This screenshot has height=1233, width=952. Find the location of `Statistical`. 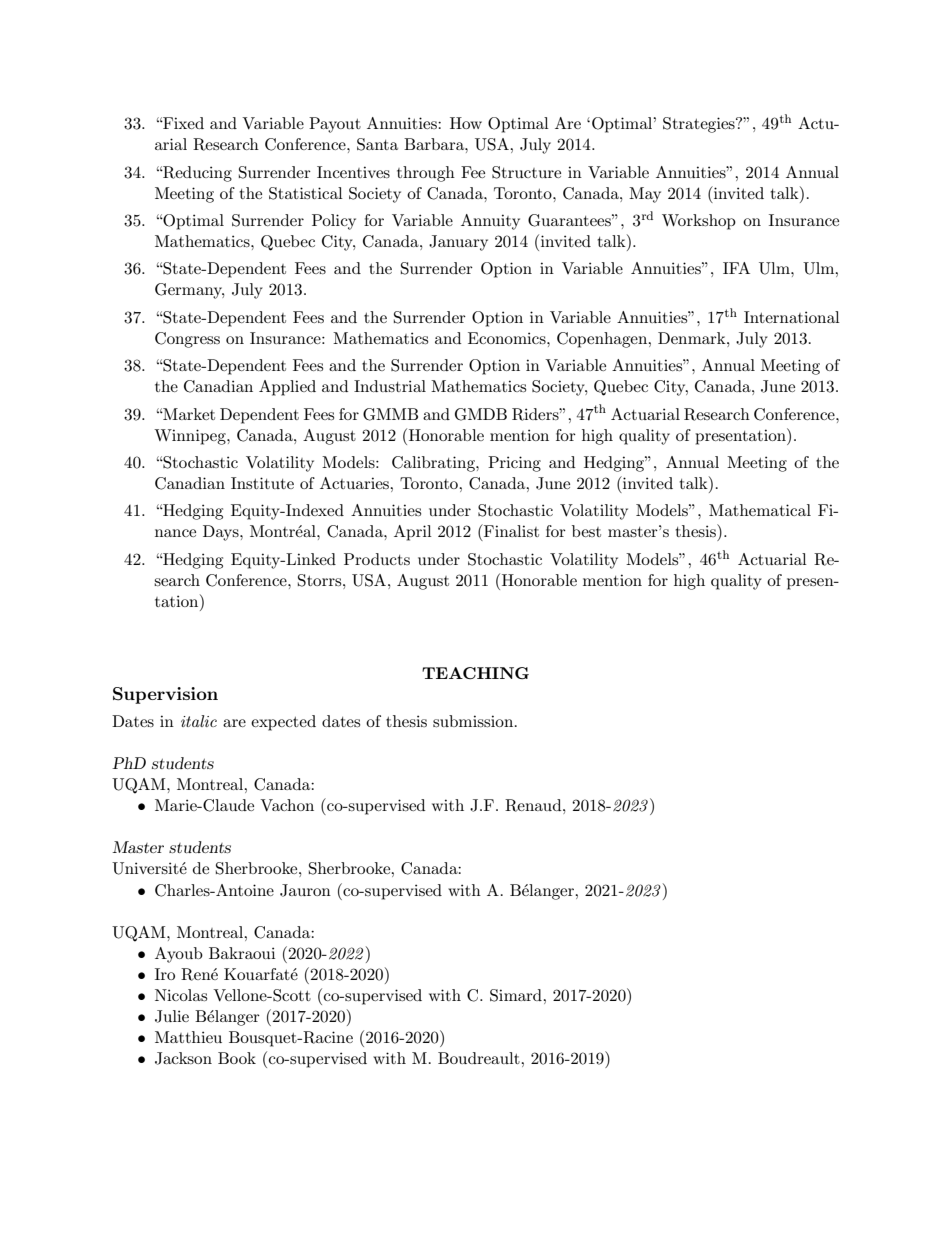

Statistical is located at coordinates (306, 193).
